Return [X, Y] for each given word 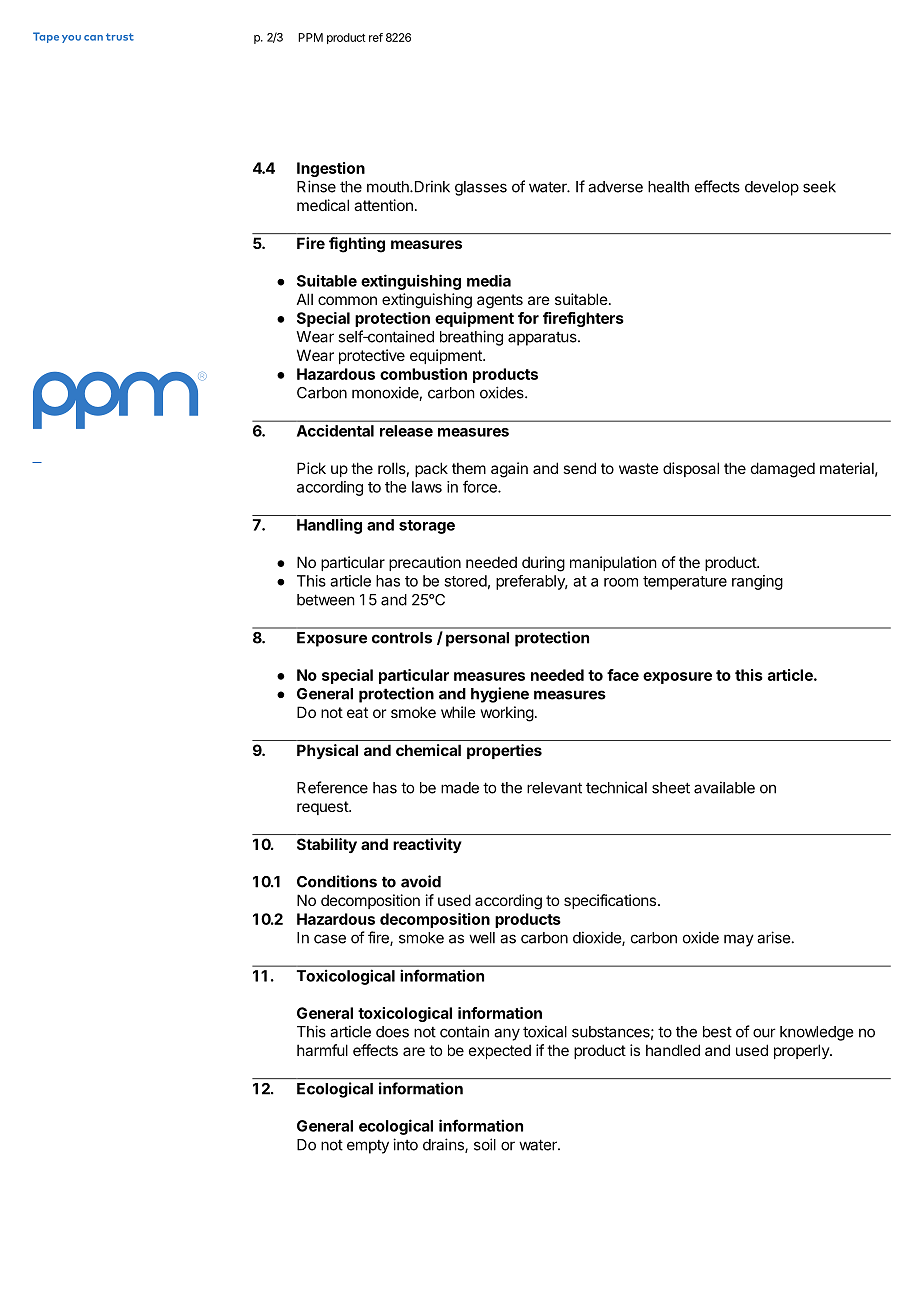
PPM [310, 37]
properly [802, 1051]
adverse [615, 187]
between [326, 600]
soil [485, 1144]
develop [772, 188]
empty [368, 1147]
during [543, 564]
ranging [757, 582]
